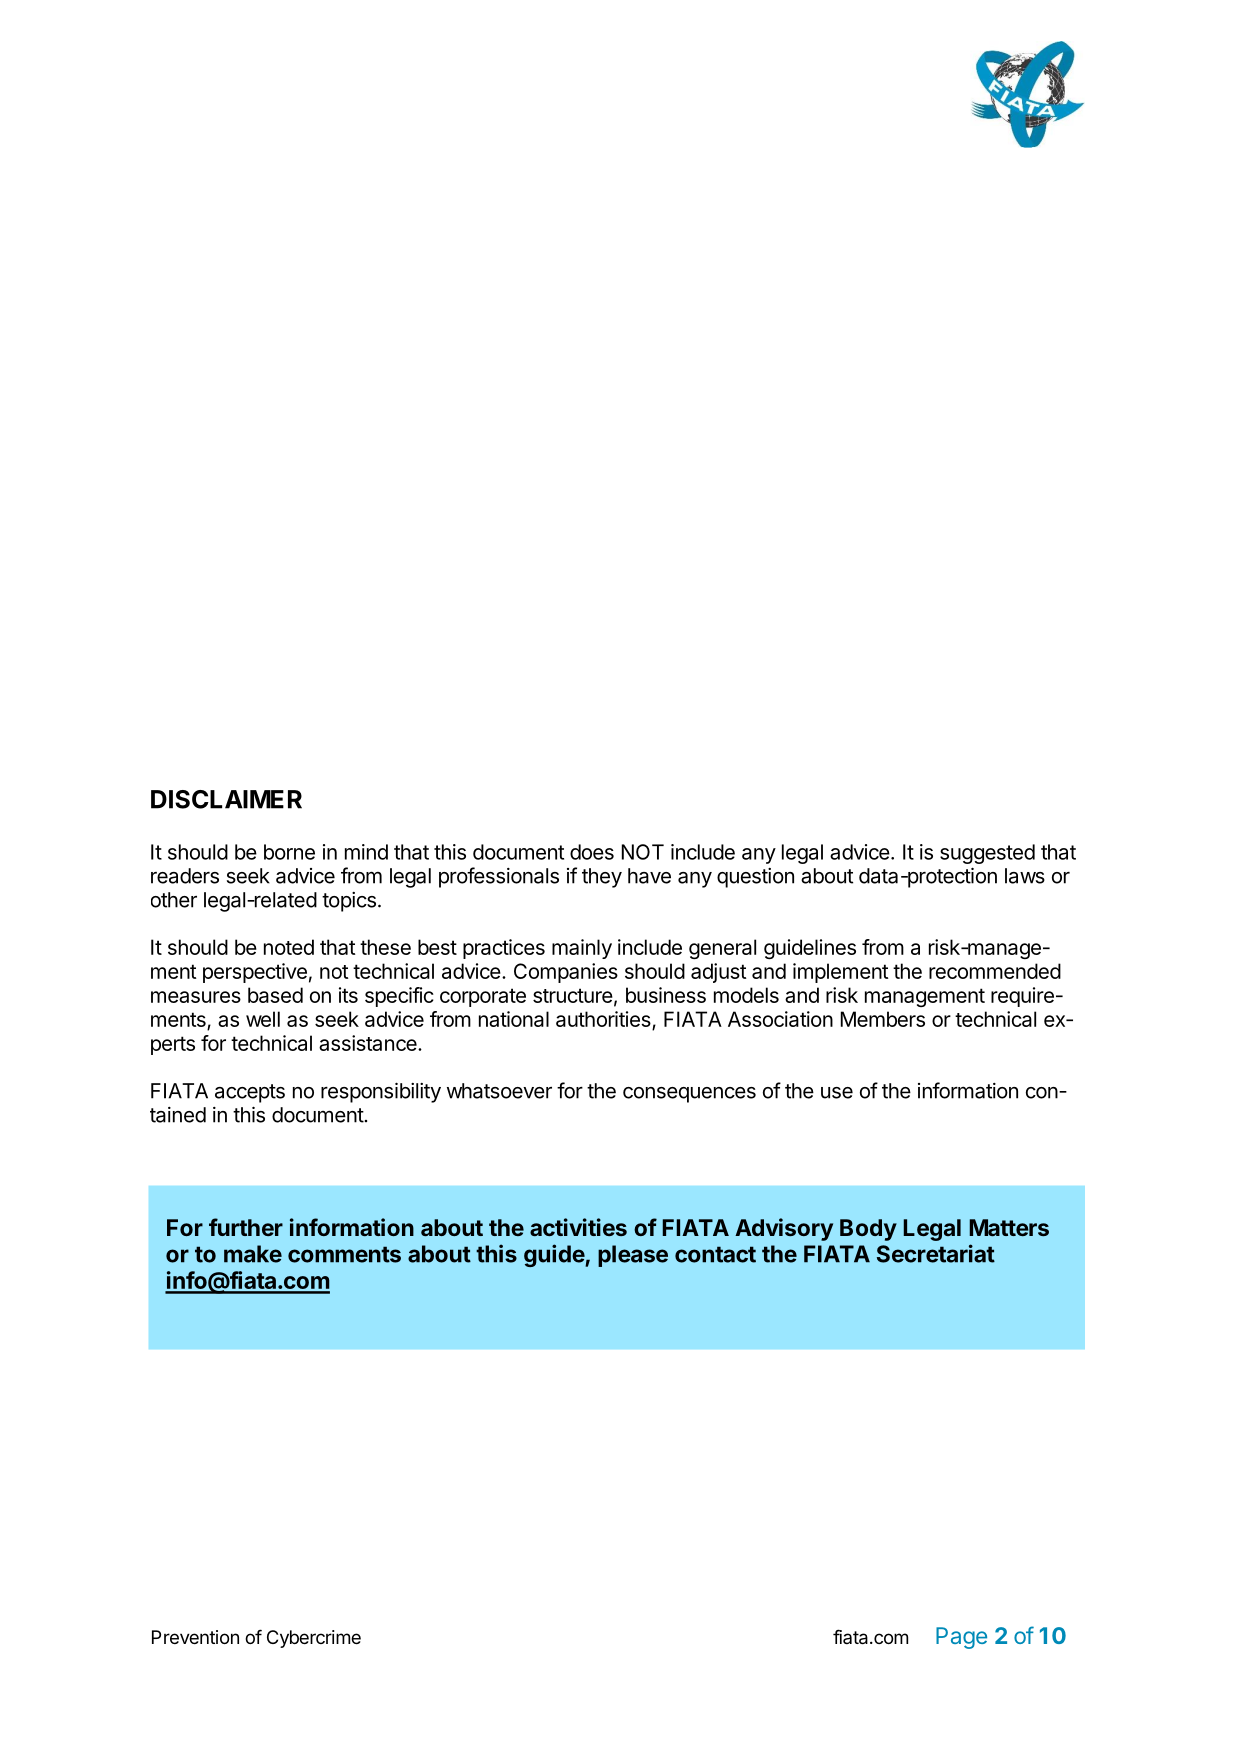  What do you see at coordinates (275, 995) in the screenshot?
I see `based` at bounding box center [275, 995].
